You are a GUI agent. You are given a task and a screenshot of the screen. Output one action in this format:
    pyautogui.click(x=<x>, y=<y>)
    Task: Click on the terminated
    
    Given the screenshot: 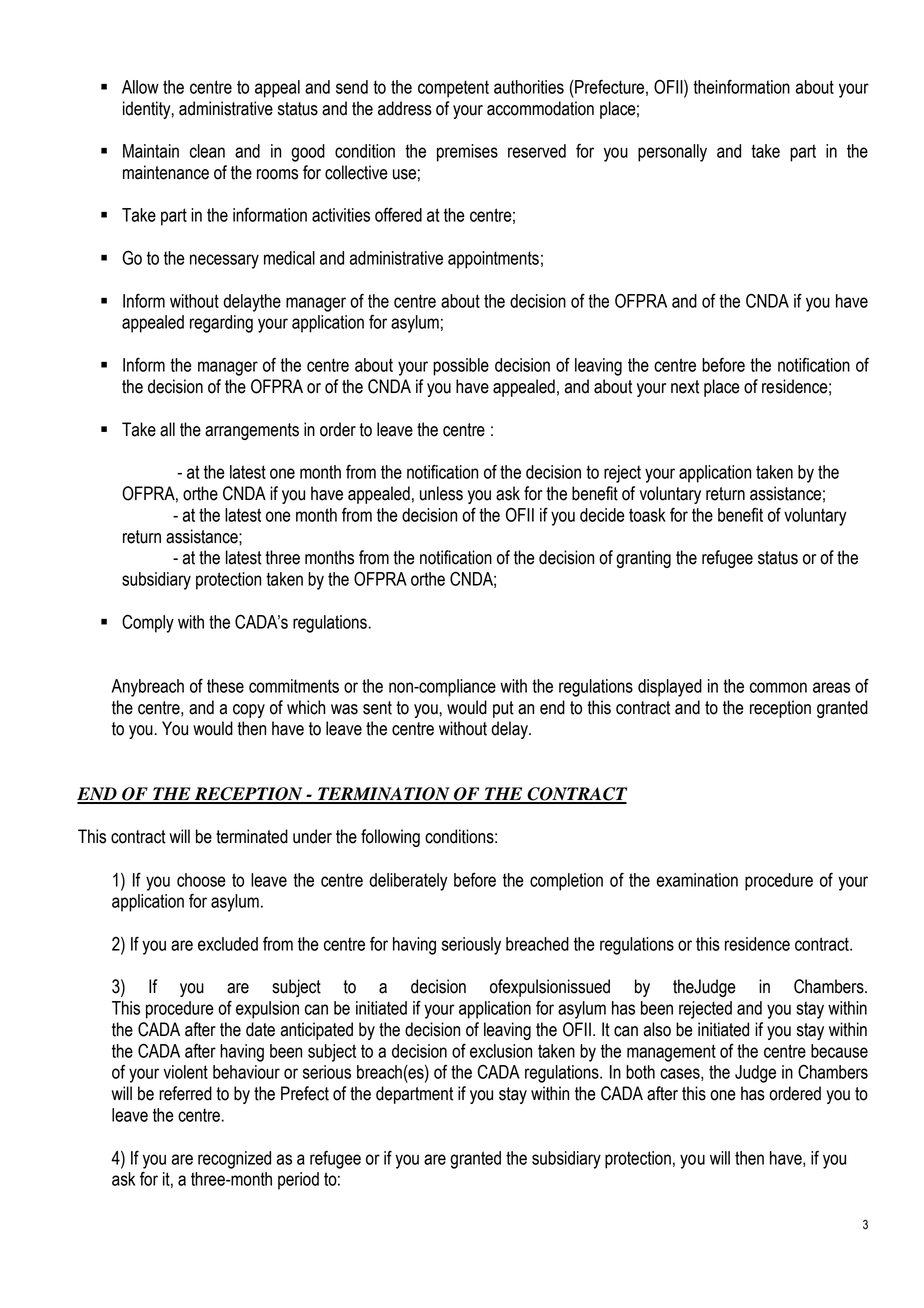 What is the action you would take?
    pyautogui.click(x=252, y=836)
